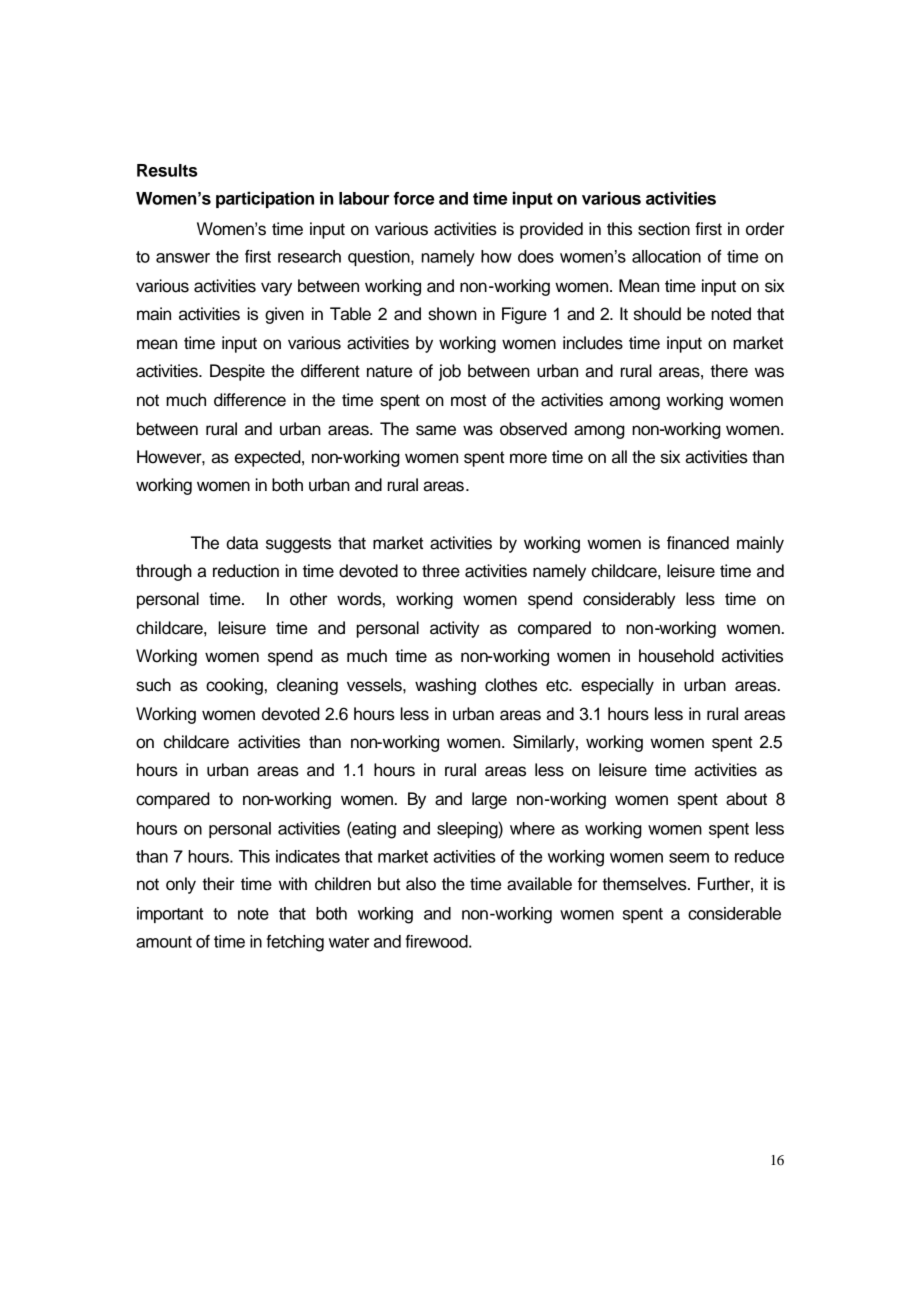 The width and height of the screenshot is (924, 1307). I want to click on also, so click(421, 884).
